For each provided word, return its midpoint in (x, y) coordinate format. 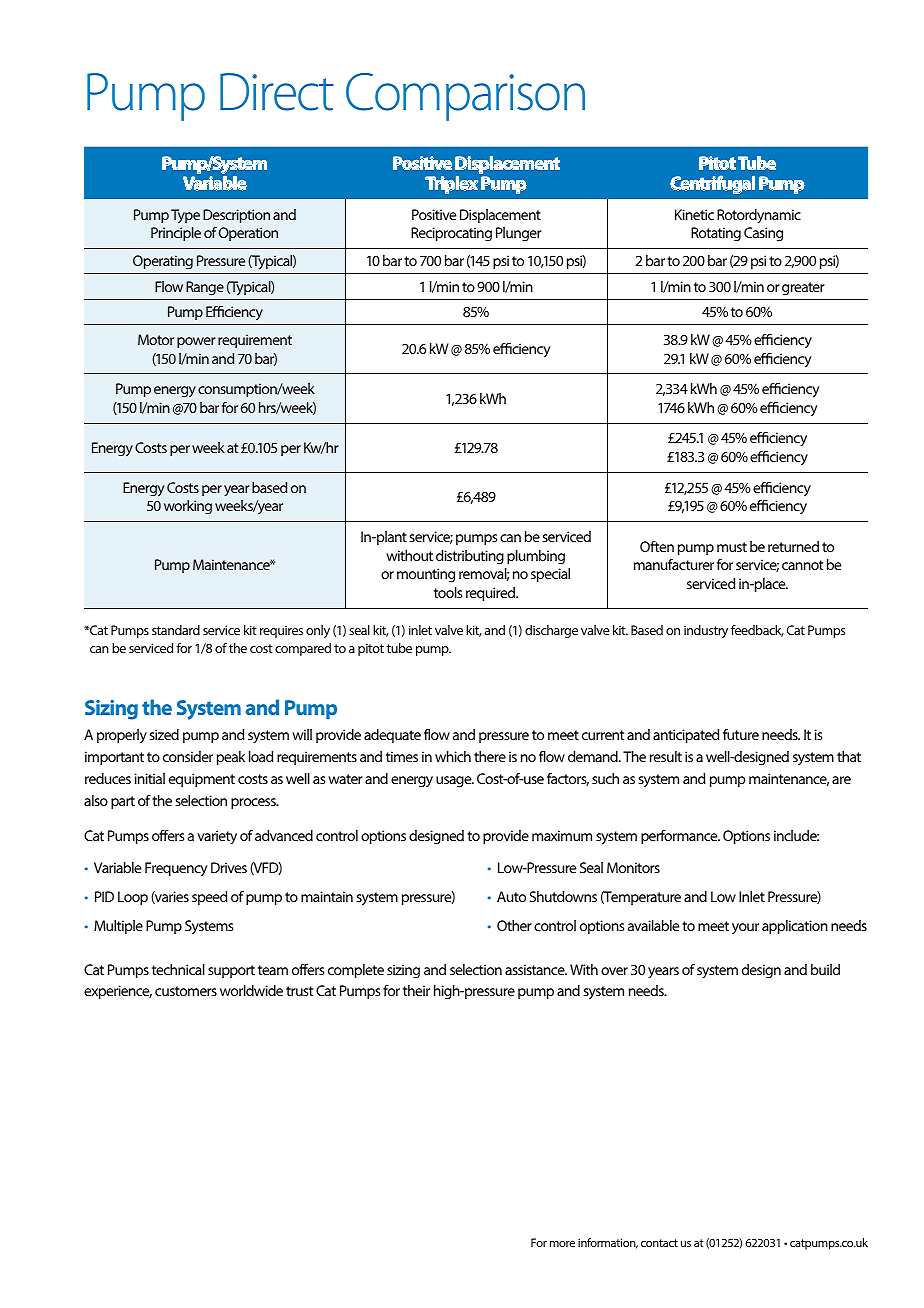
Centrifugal (712, 184)
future (741, 734)
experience (118, 992)
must (732, 547)
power (196, 342)
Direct (277, 92)
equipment (202, 780)
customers (186, 991)
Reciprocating (451, 234)
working (188, 507)
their (416, 990)
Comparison (465, 97)
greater (803, 289)
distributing (470, 557)
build (825, 969)
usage (455, 782)
